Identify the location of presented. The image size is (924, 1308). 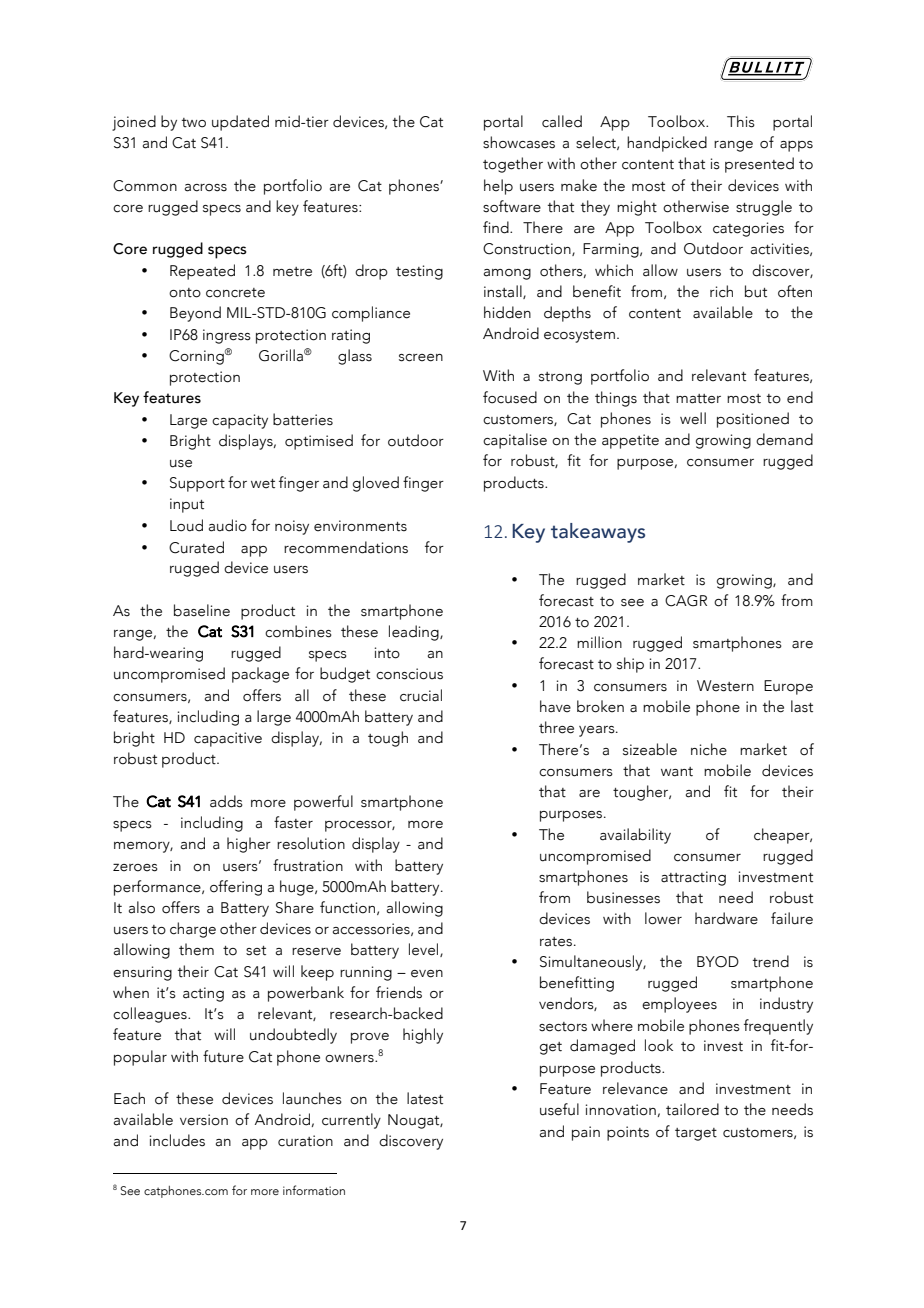
(759, 165).
